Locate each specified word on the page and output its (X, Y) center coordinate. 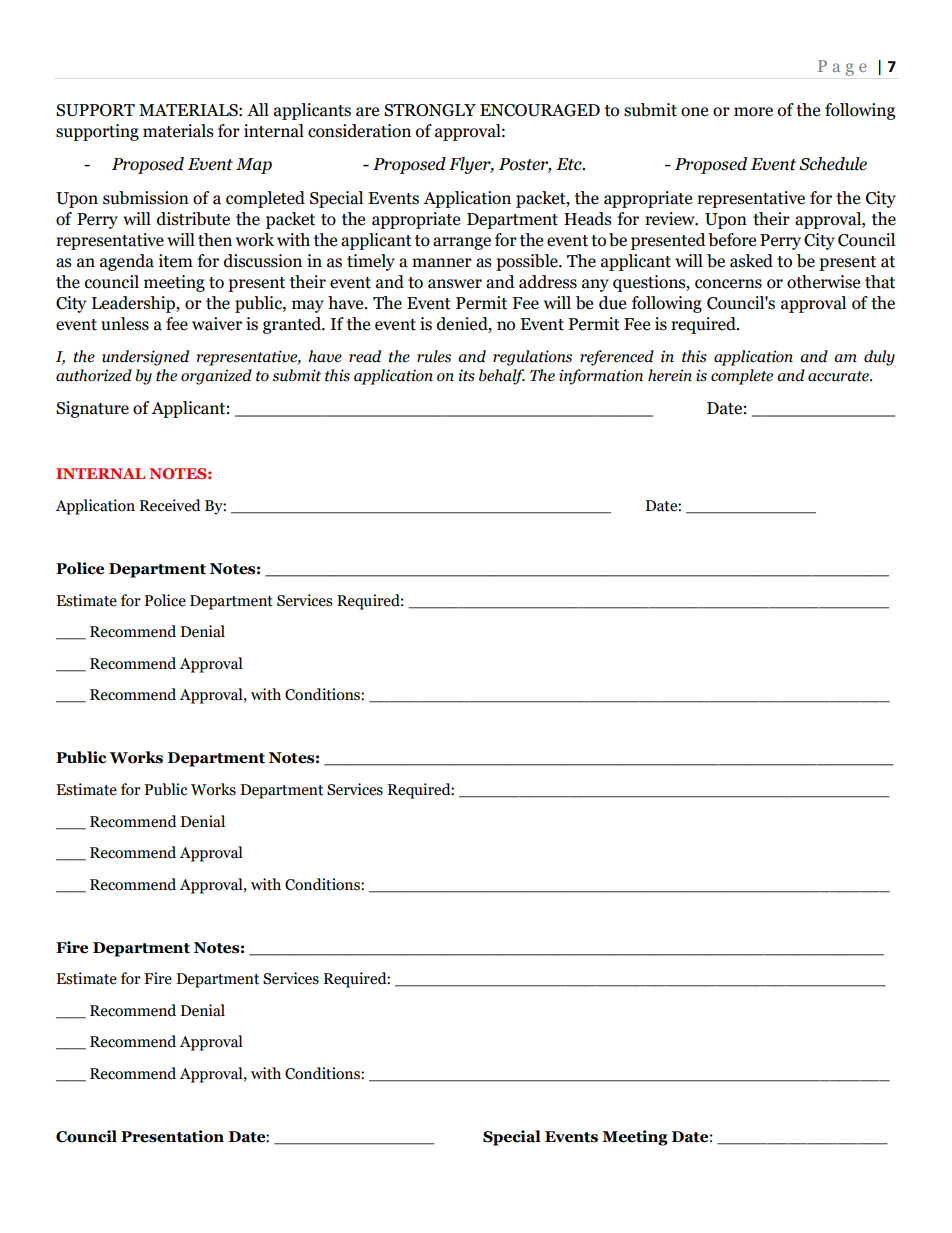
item (176, 261)
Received (170, 505)
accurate (839, 376)
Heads (588, 219)
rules (434, 356)
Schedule (833, 164)
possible (528, 262)
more (753, 112)
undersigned (145, 358)
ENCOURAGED (540, 110)
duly (879, 358)
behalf (502, 377)
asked (751, 261)
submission (146, 198)
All (258, 109)
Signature (92, 409)
